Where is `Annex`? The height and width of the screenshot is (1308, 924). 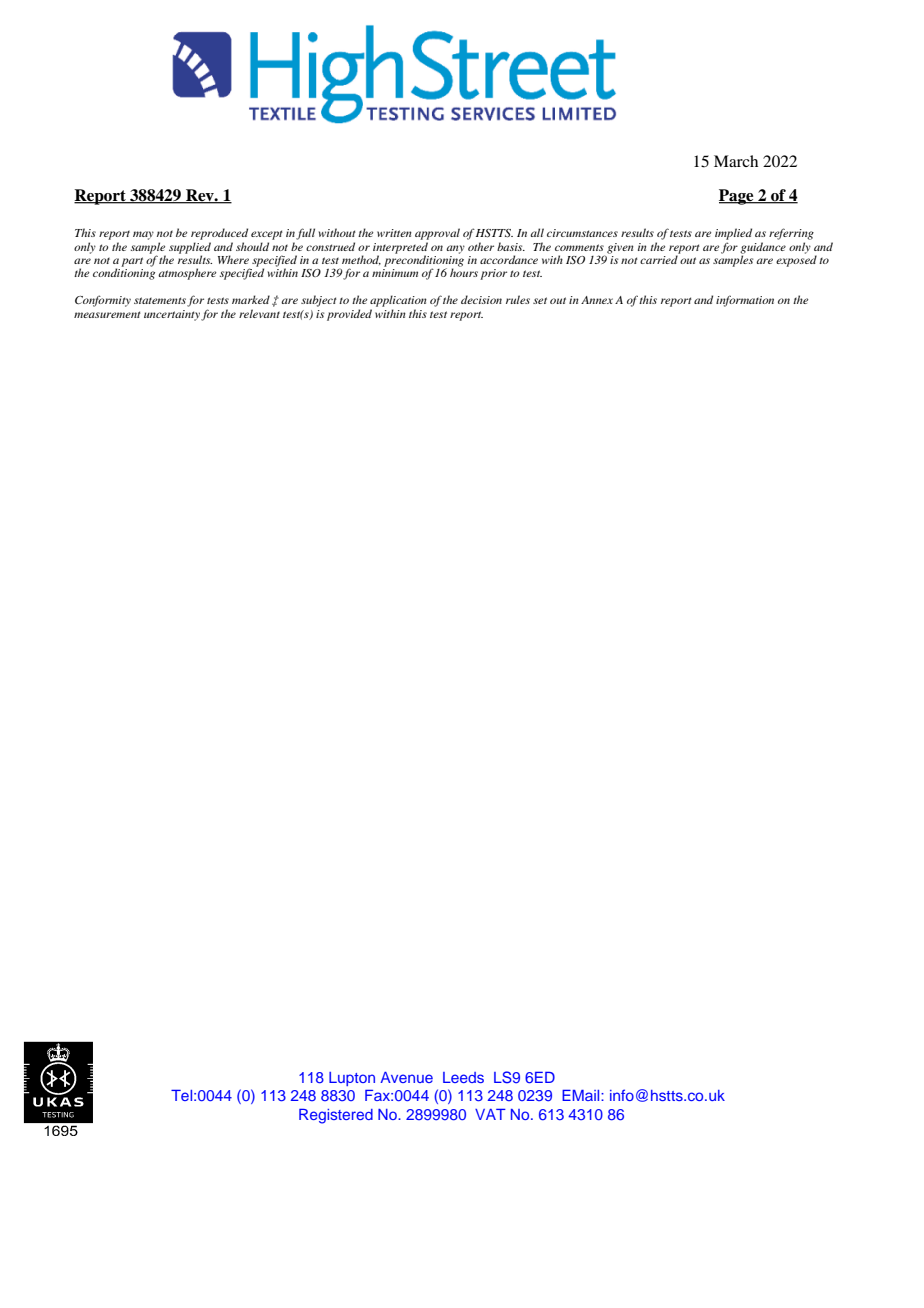 Annex is located at coordinates (597, 300).
